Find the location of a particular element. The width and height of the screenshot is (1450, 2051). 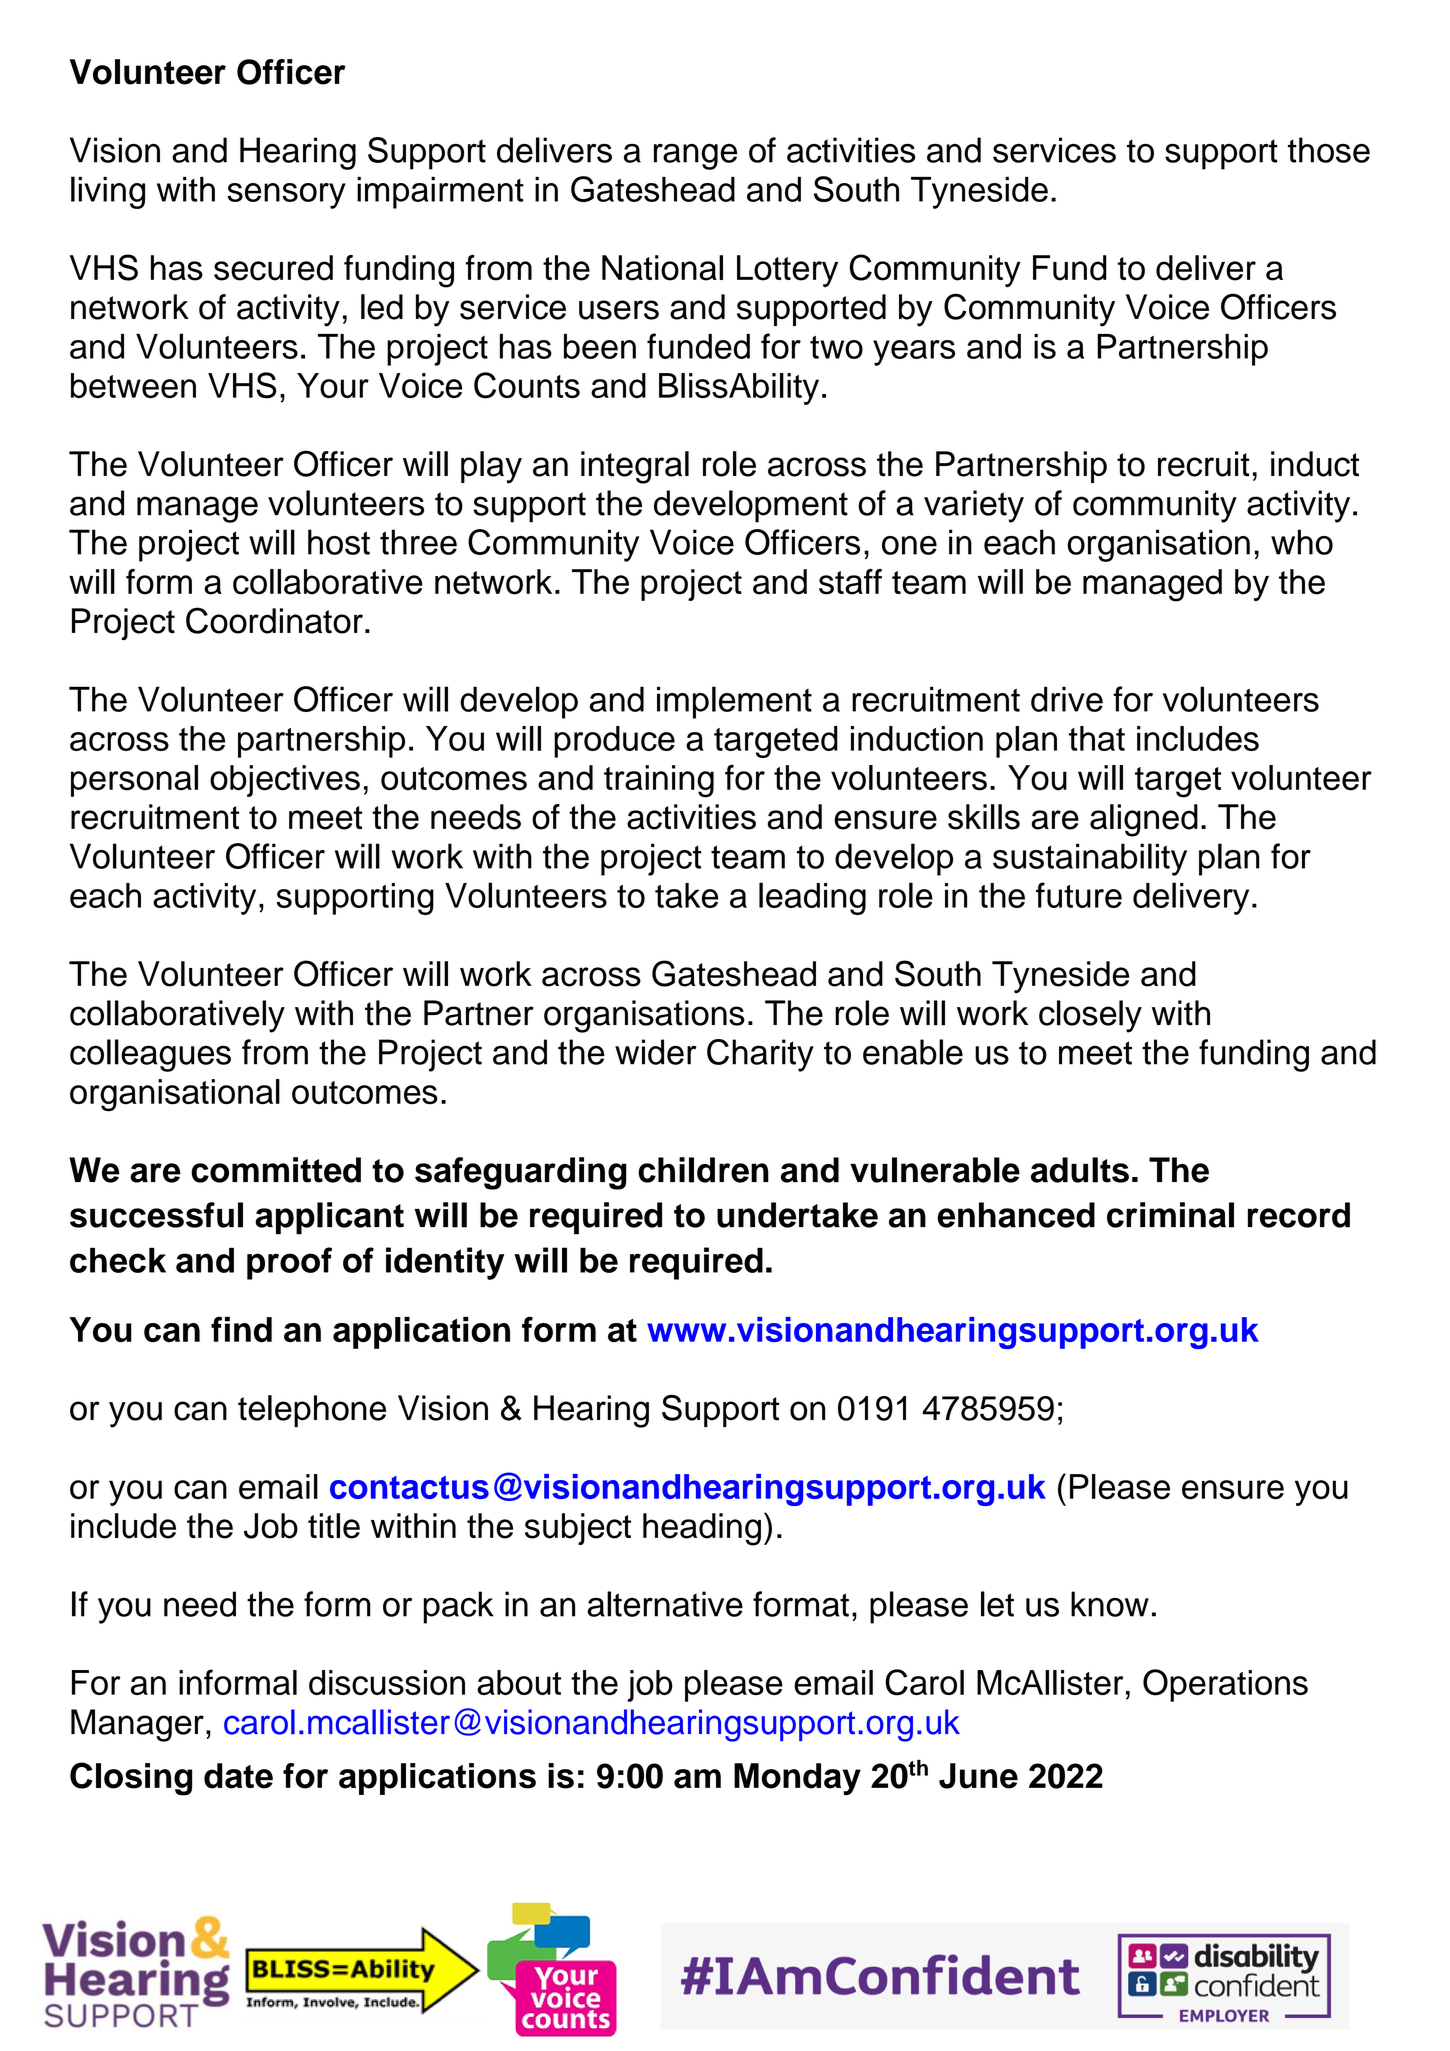

closely is located at coordinates (1090, 1016).
